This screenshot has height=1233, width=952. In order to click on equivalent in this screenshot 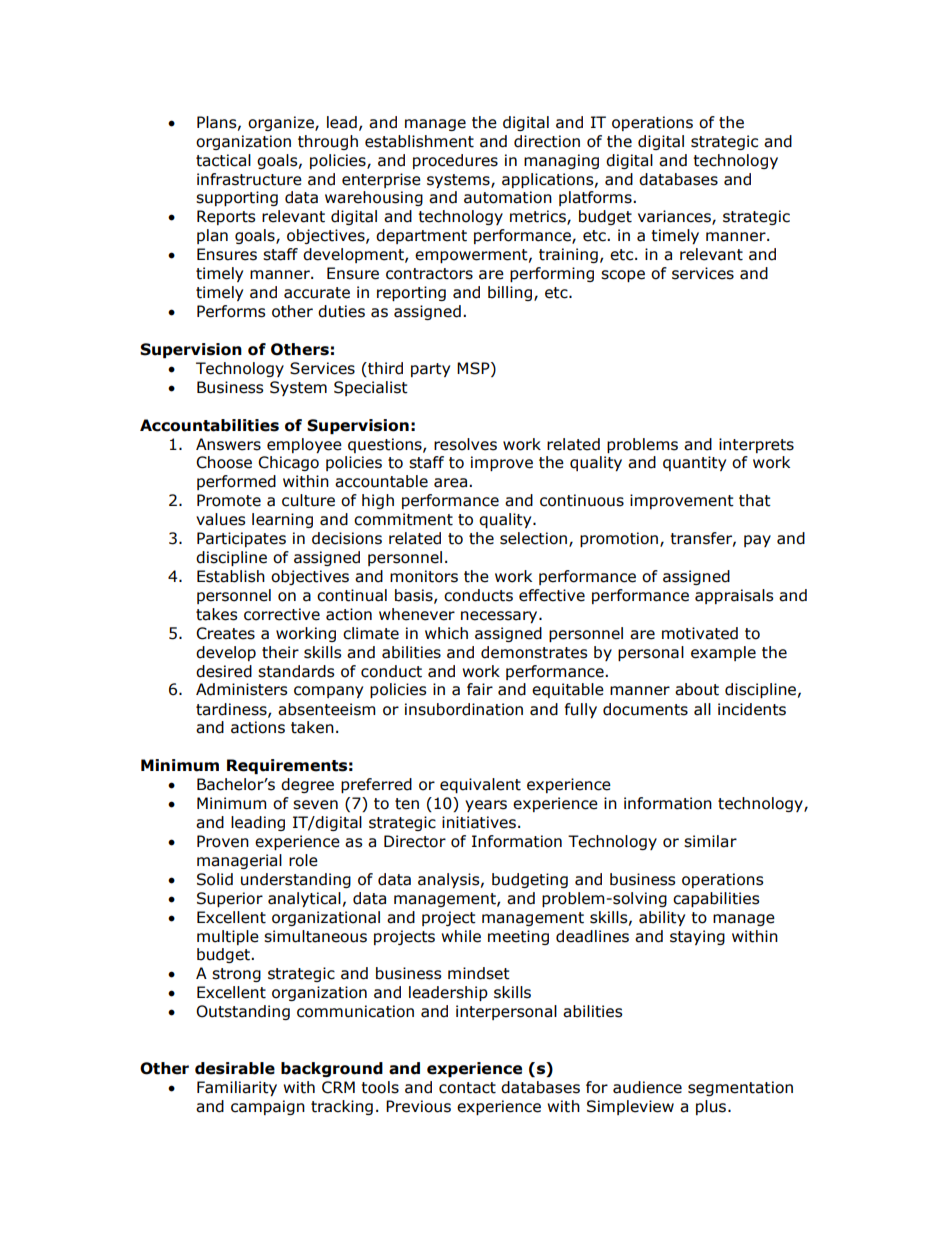, I will do `click(480, 785)`.
